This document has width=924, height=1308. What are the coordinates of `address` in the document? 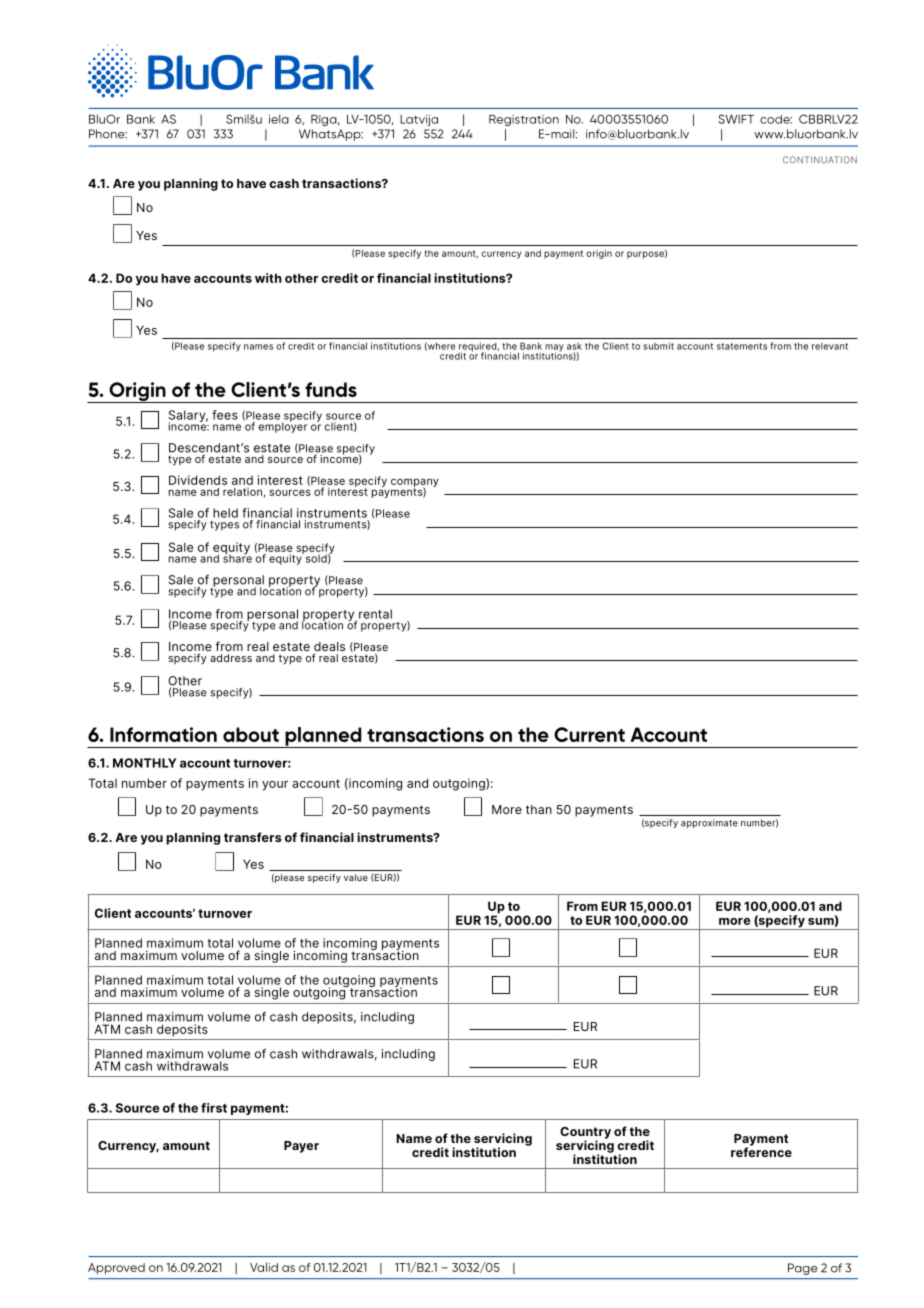 It's located at (231, 658).
